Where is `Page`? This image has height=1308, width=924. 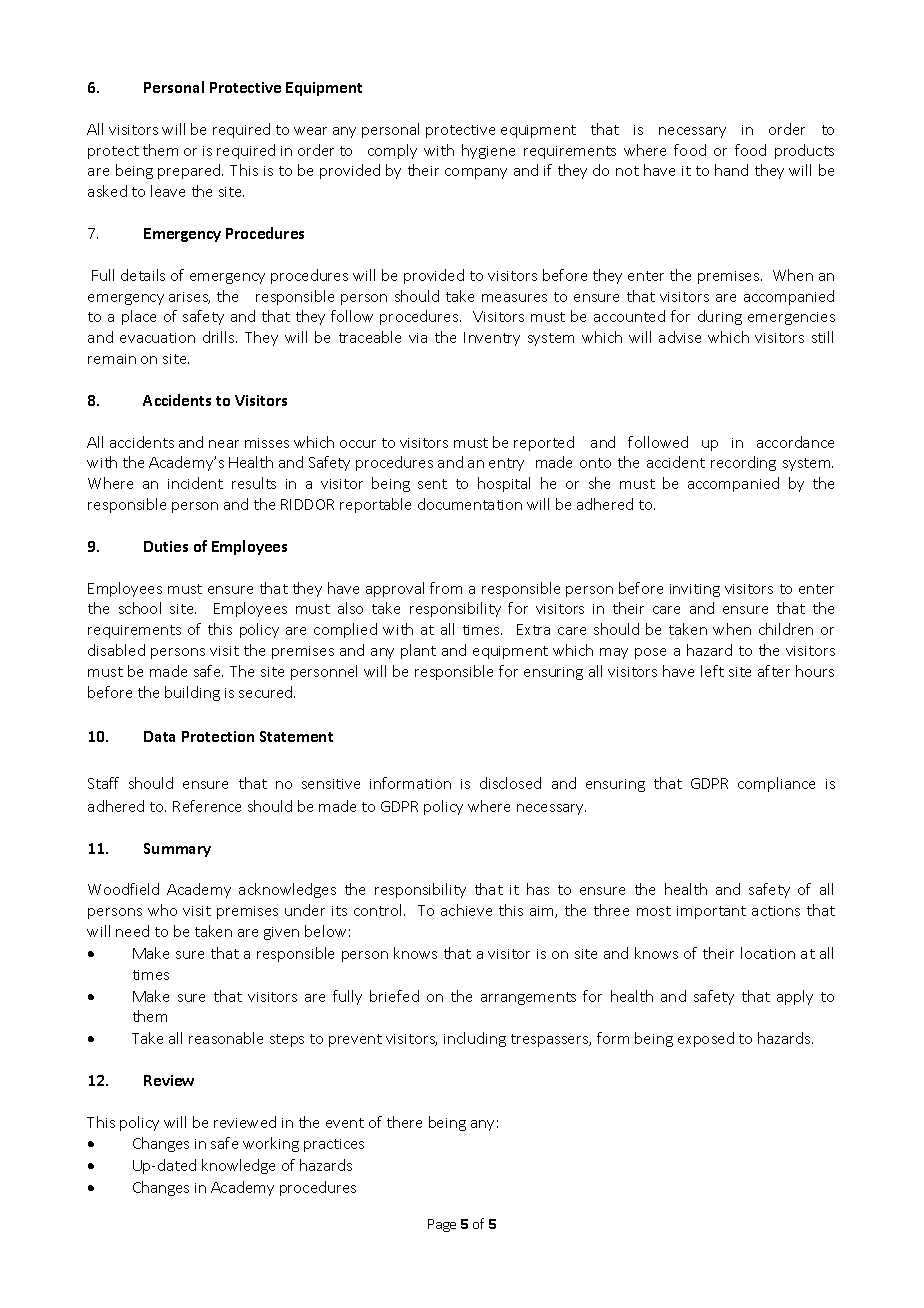
Page is located at coordinates (442, 1225).
